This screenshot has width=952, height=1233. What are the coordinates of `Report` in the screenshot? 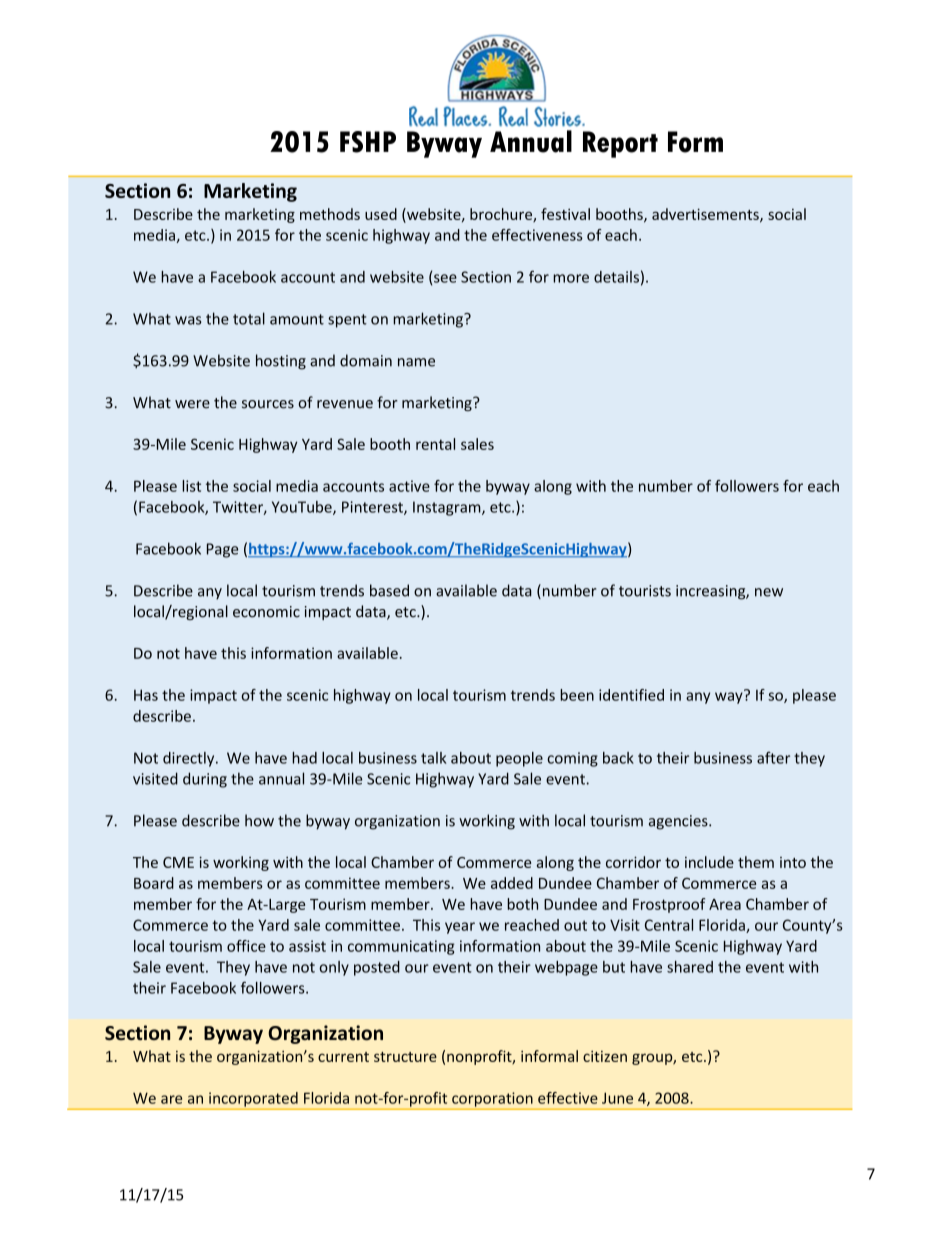 It's located at (620, 144).
